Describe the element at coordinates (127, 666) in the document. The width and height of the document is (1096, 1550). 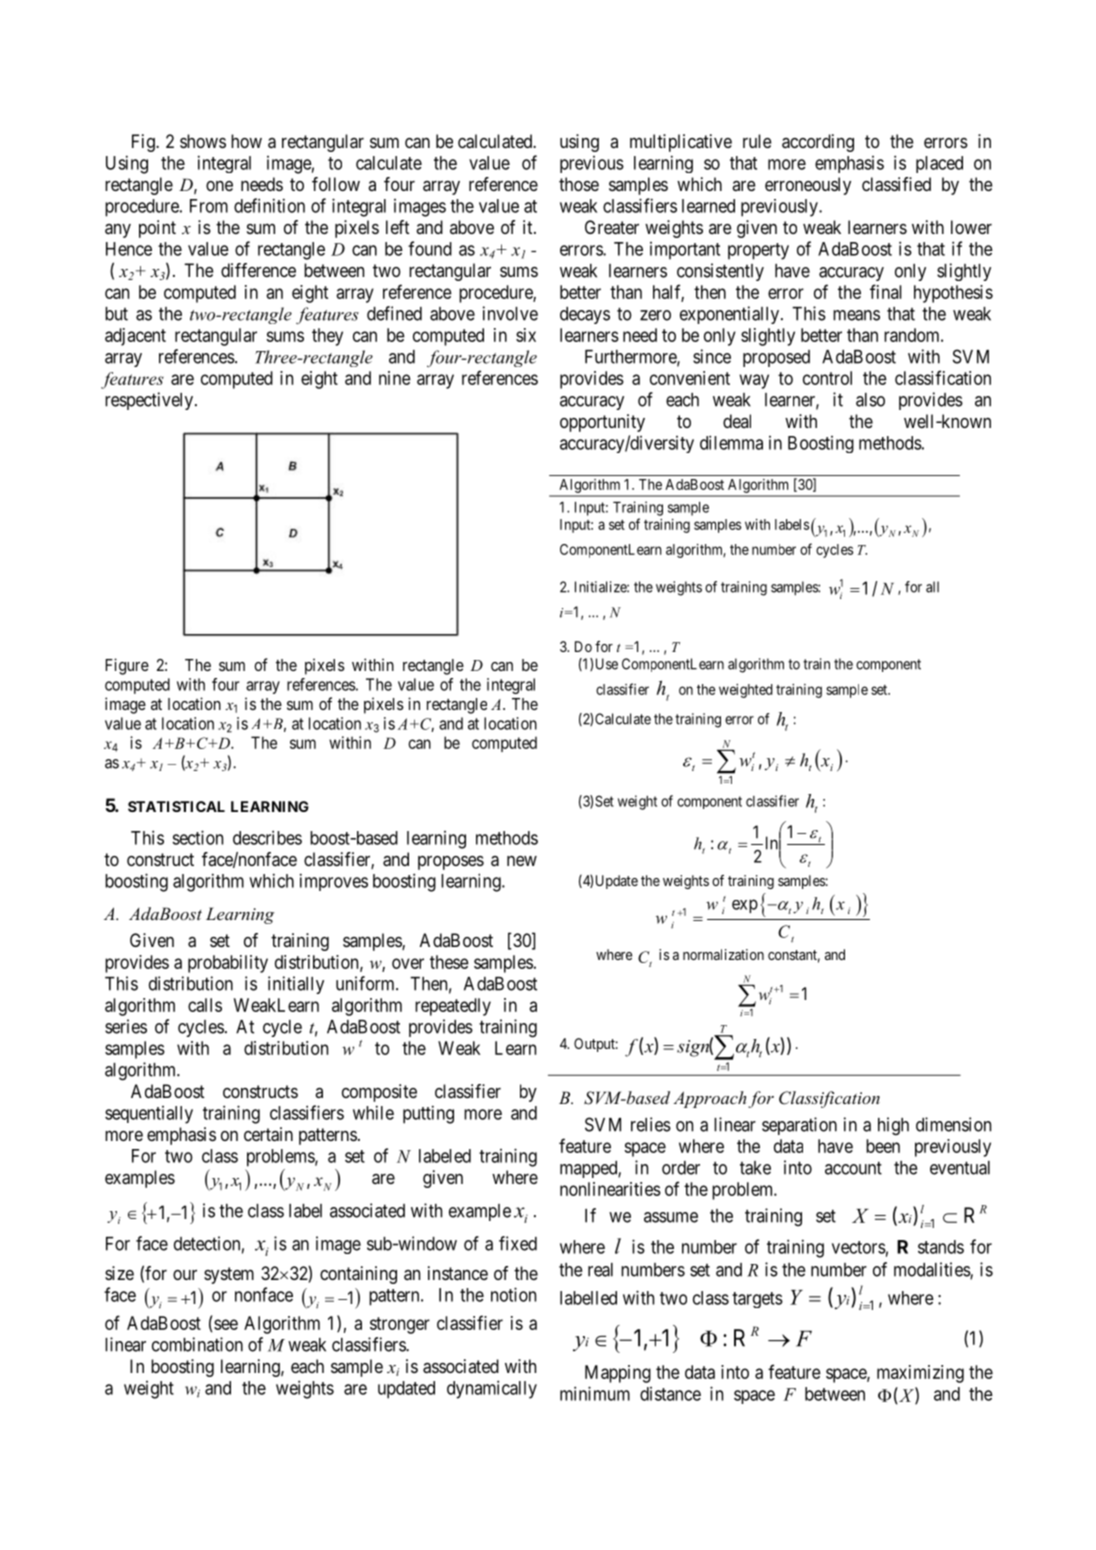
I see `Figure` at that location.
